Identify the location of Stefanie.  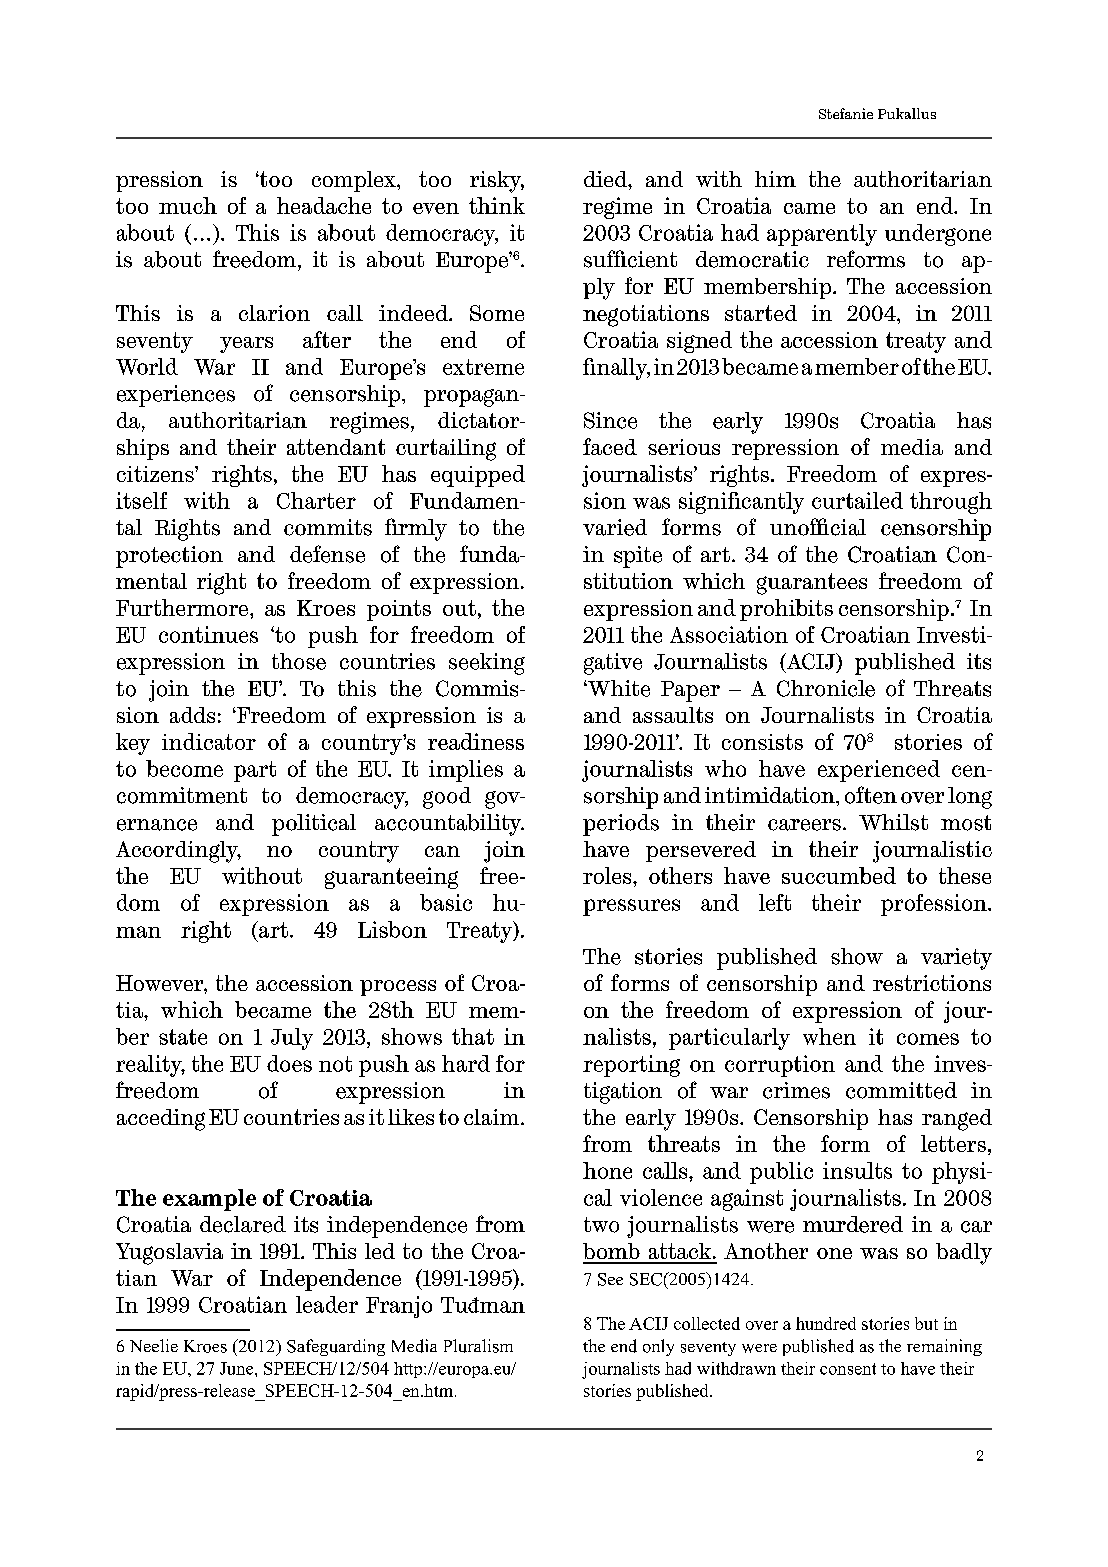
(846, 113).
